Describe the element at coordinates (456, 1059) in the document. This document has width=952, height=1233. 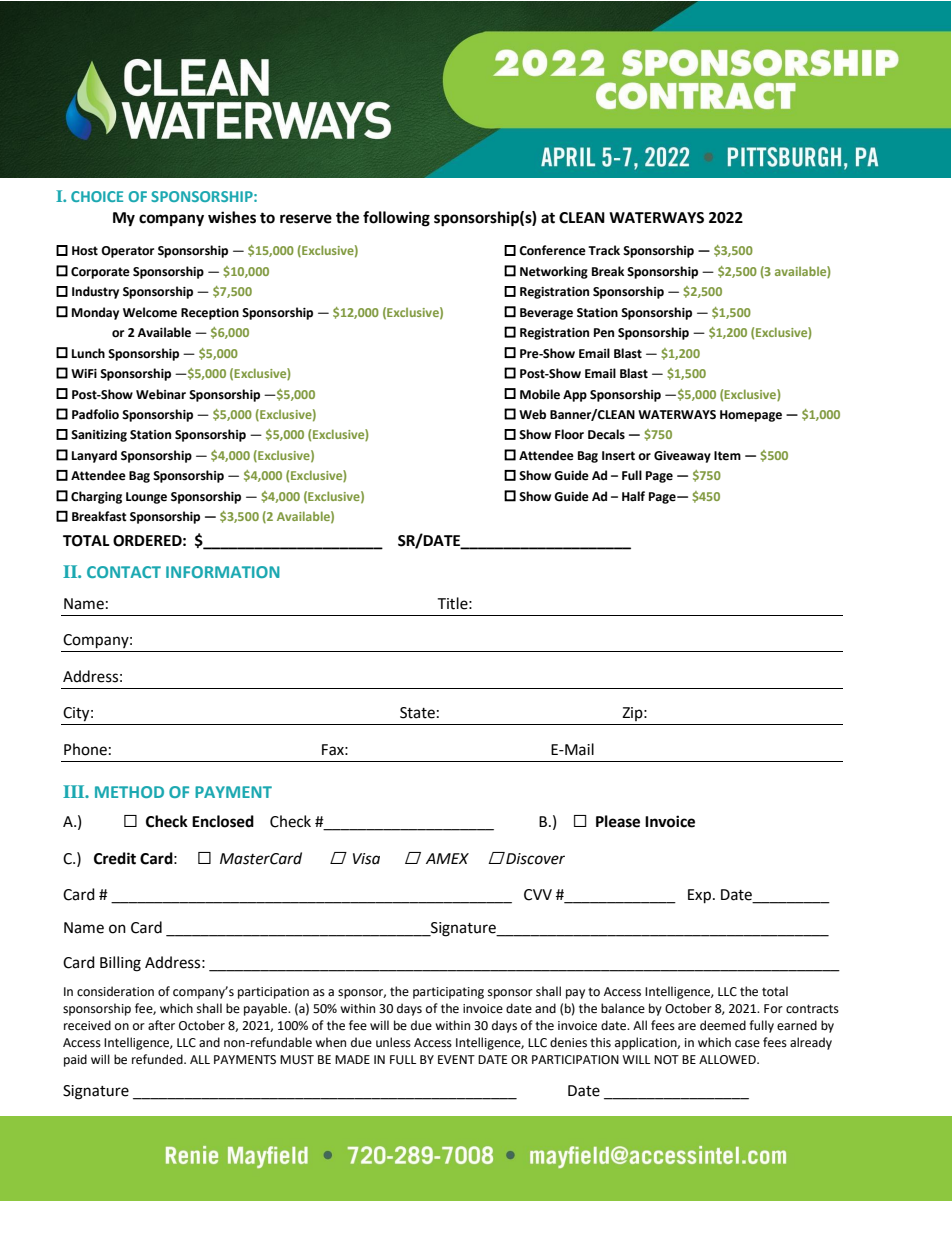
I see `EVENT` at that location.
